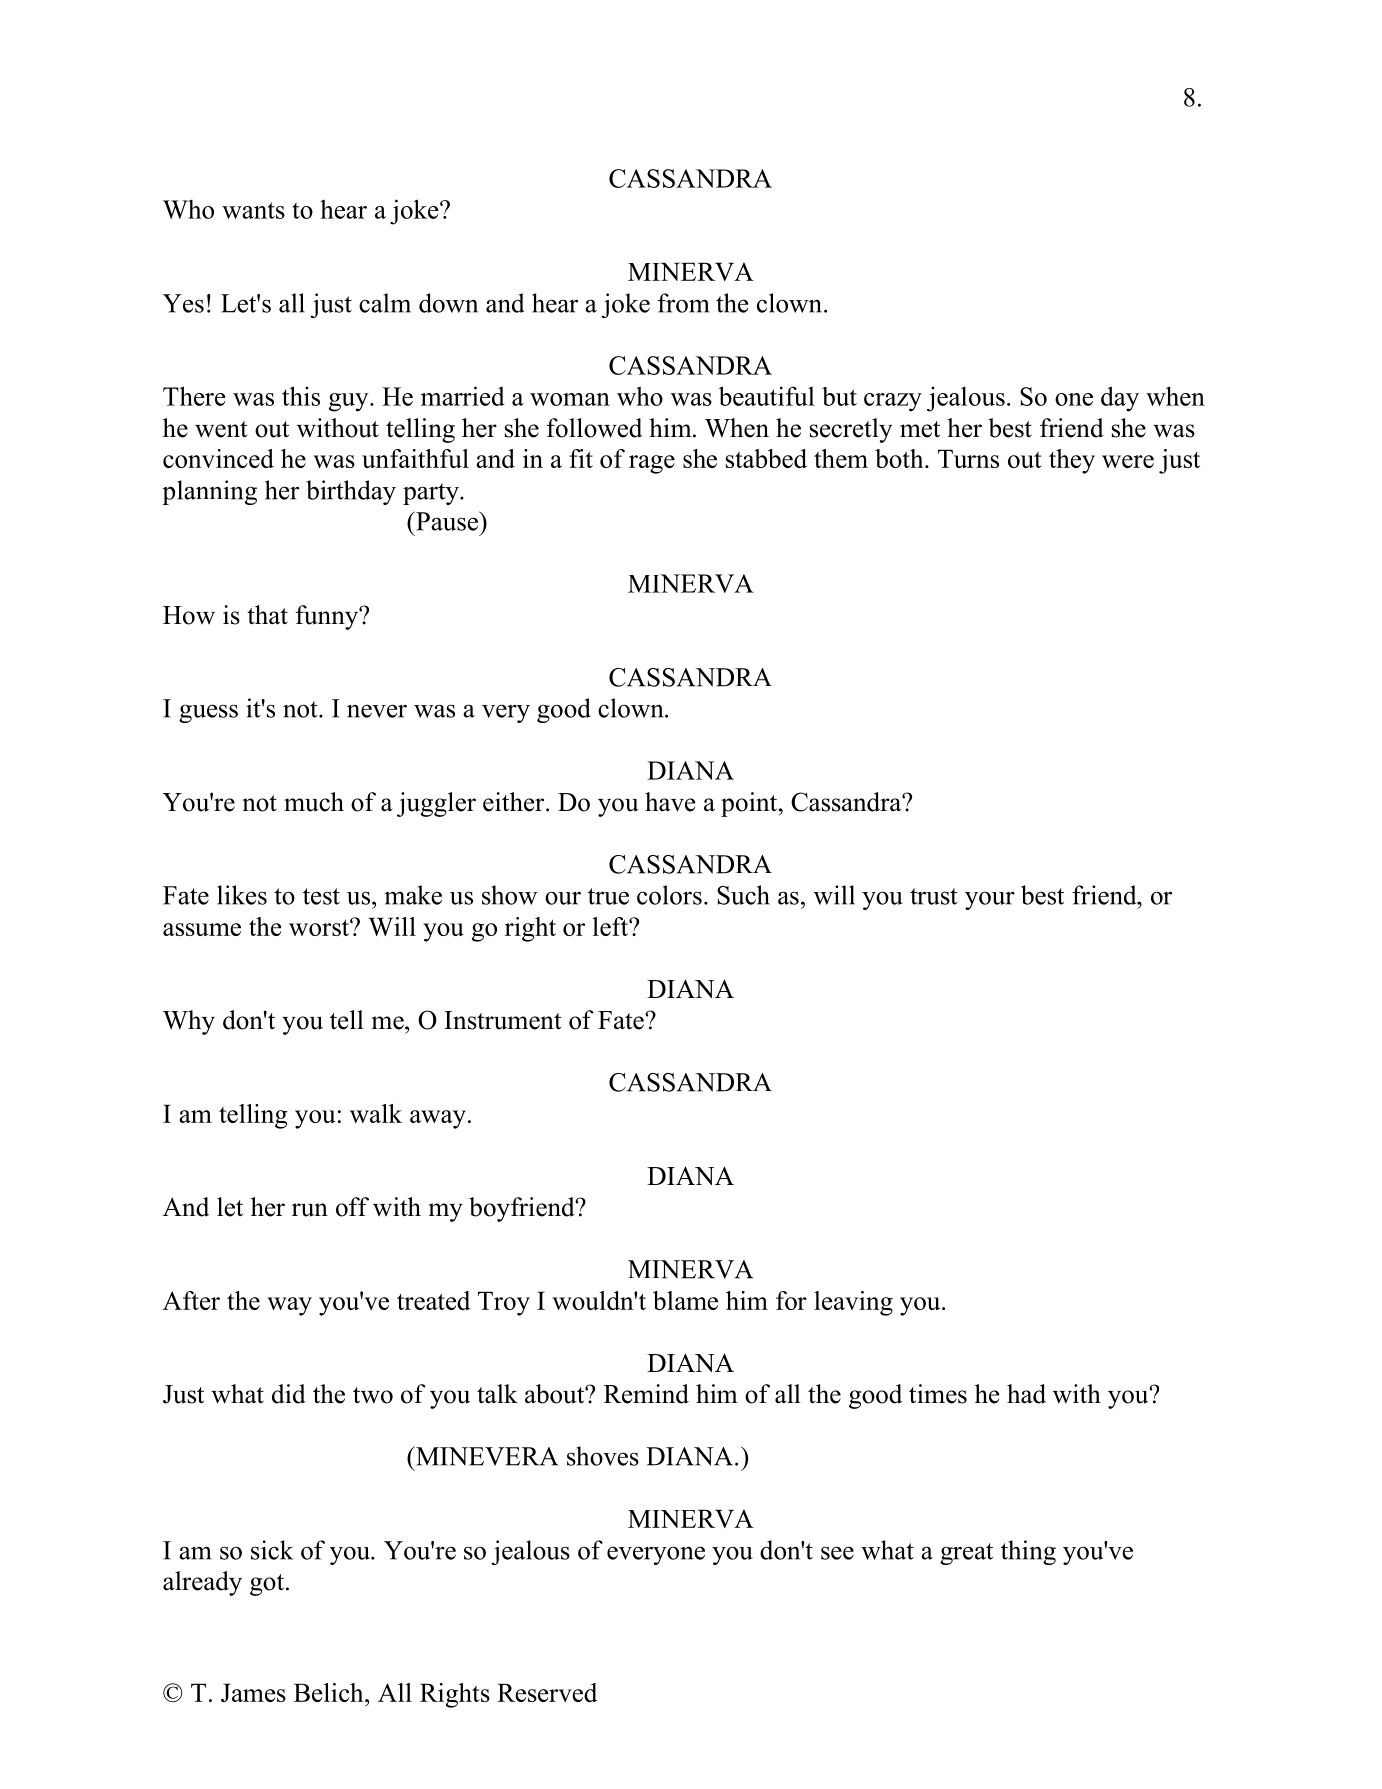  Describe the element at coordinates (893, 402) in the image. I see `crazy` at that location.
